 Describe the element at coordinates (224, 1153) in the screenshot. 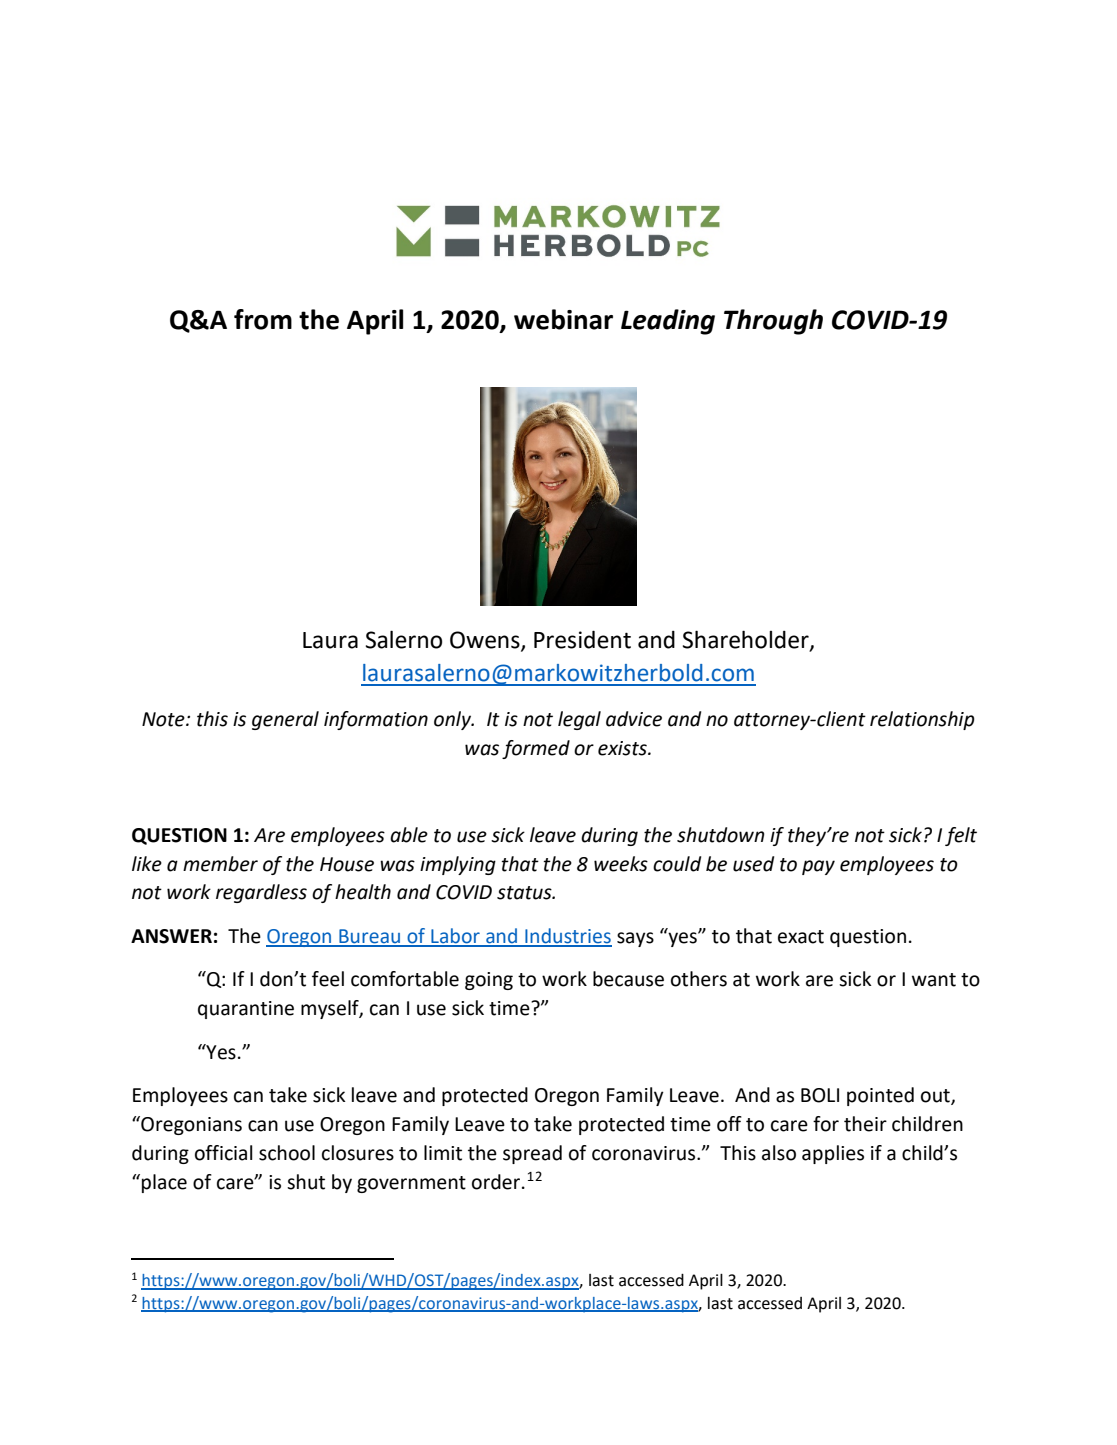

I see `official` at that location.
